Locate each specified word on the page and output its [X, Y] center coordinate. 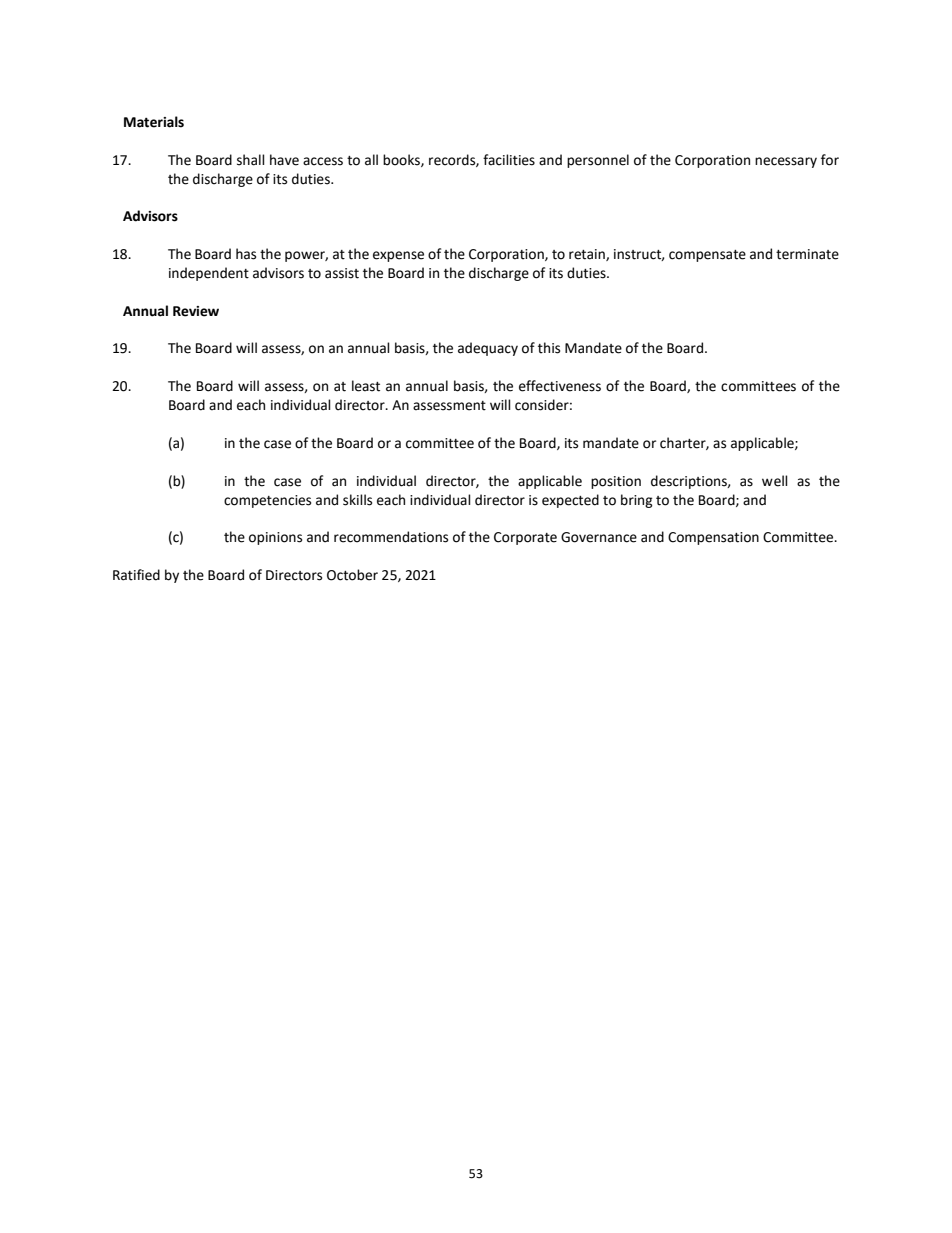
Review [196, 311]
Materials [154, 122]
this [549, 348]
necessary [786, 162]
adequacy [488, 349]
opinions [275, 538]
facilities [509, 160]
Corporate [525, 538]
